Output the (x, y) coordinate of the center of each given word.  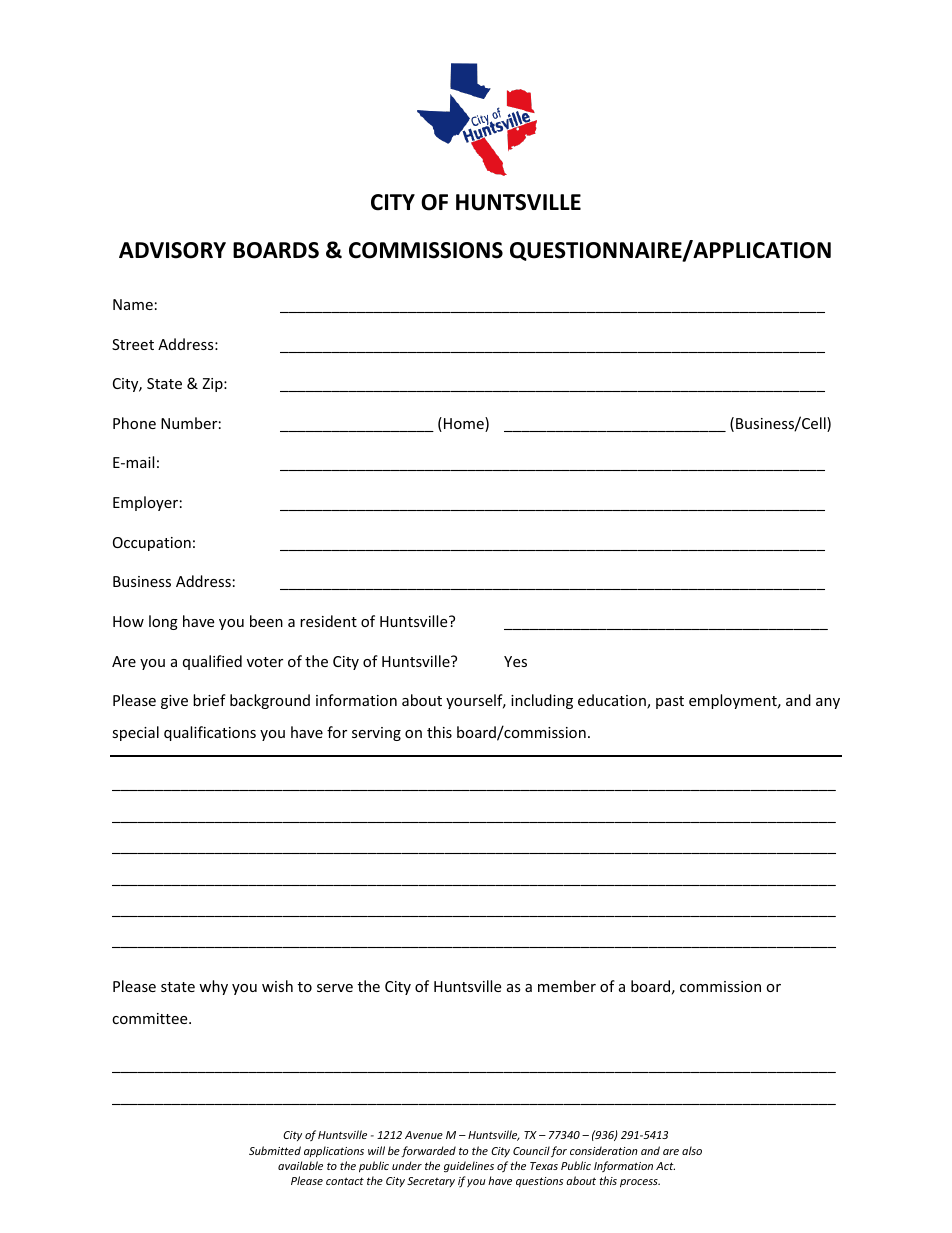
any (828, 703)
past (670, 702)
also (692, 1150)
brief (209, 700)
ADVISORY (172, 250)
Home (465, 424)
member (567, 986)
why (213, 987)
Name (133, 304)
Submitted (275, 1150)
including (542, 701)
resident (328, 621)
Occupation (152, 544)
